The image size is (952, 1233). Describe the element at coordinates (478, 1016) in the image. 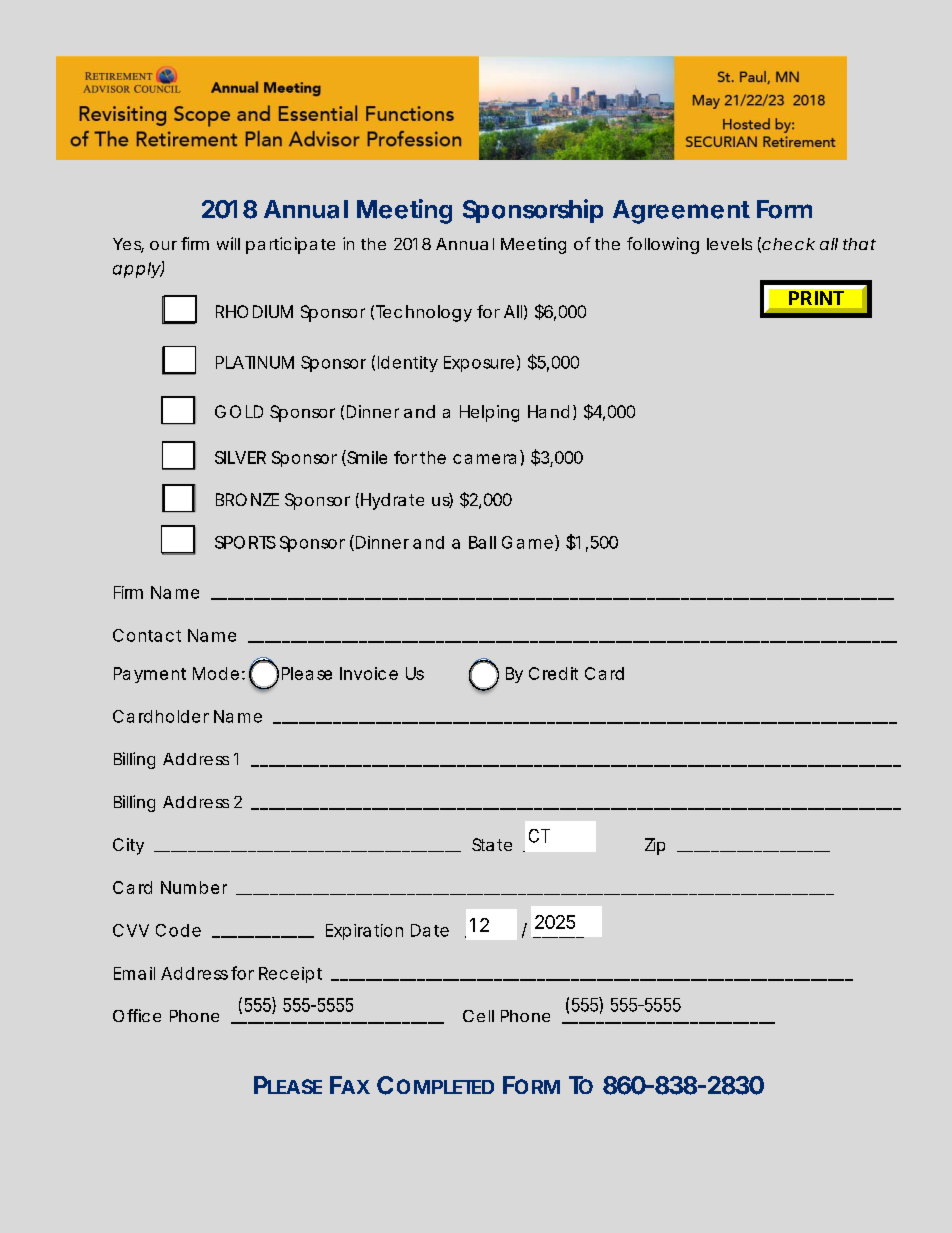

I see `Cell` at that location.
